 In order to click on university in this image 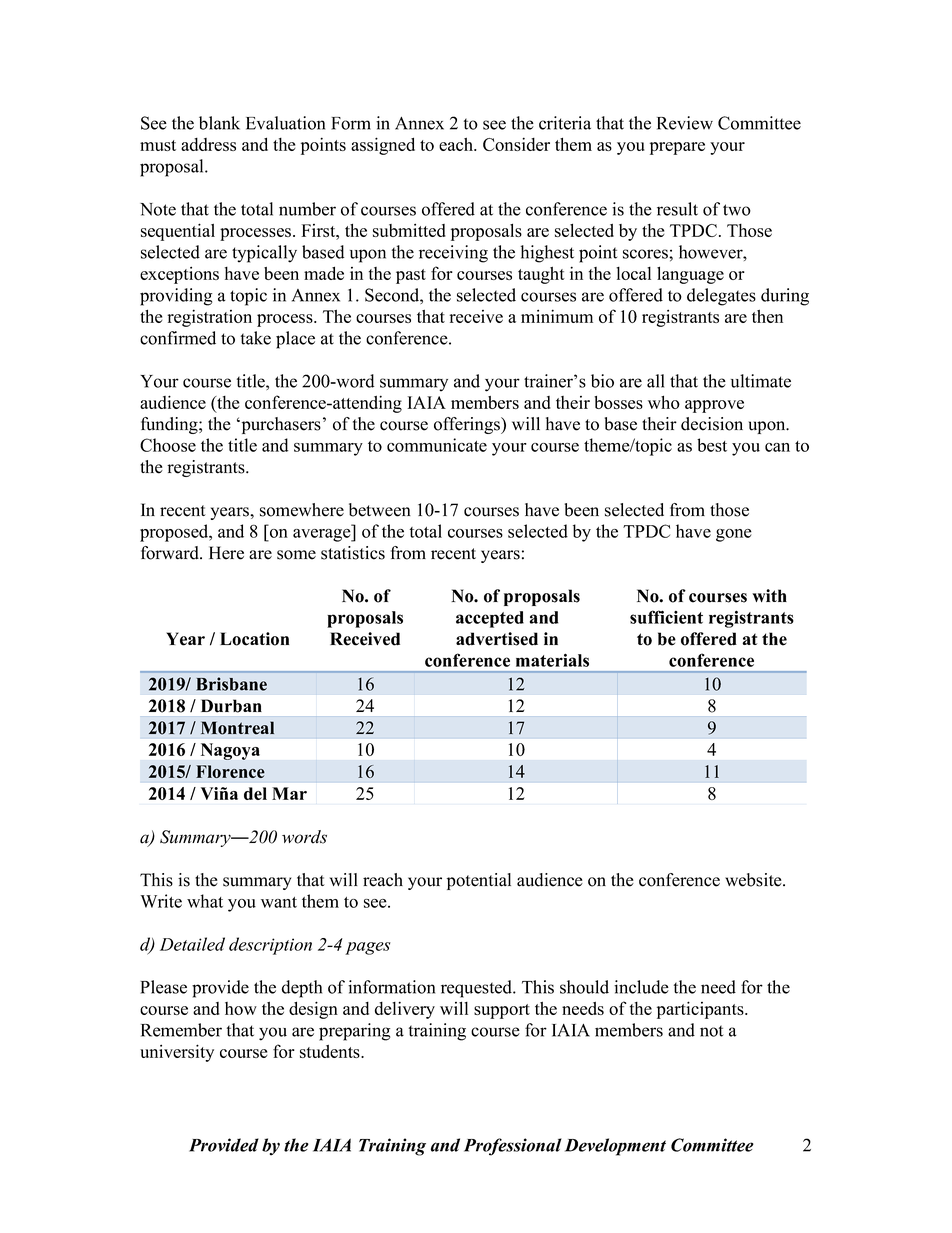, I will do `click(177, 1053)`.
